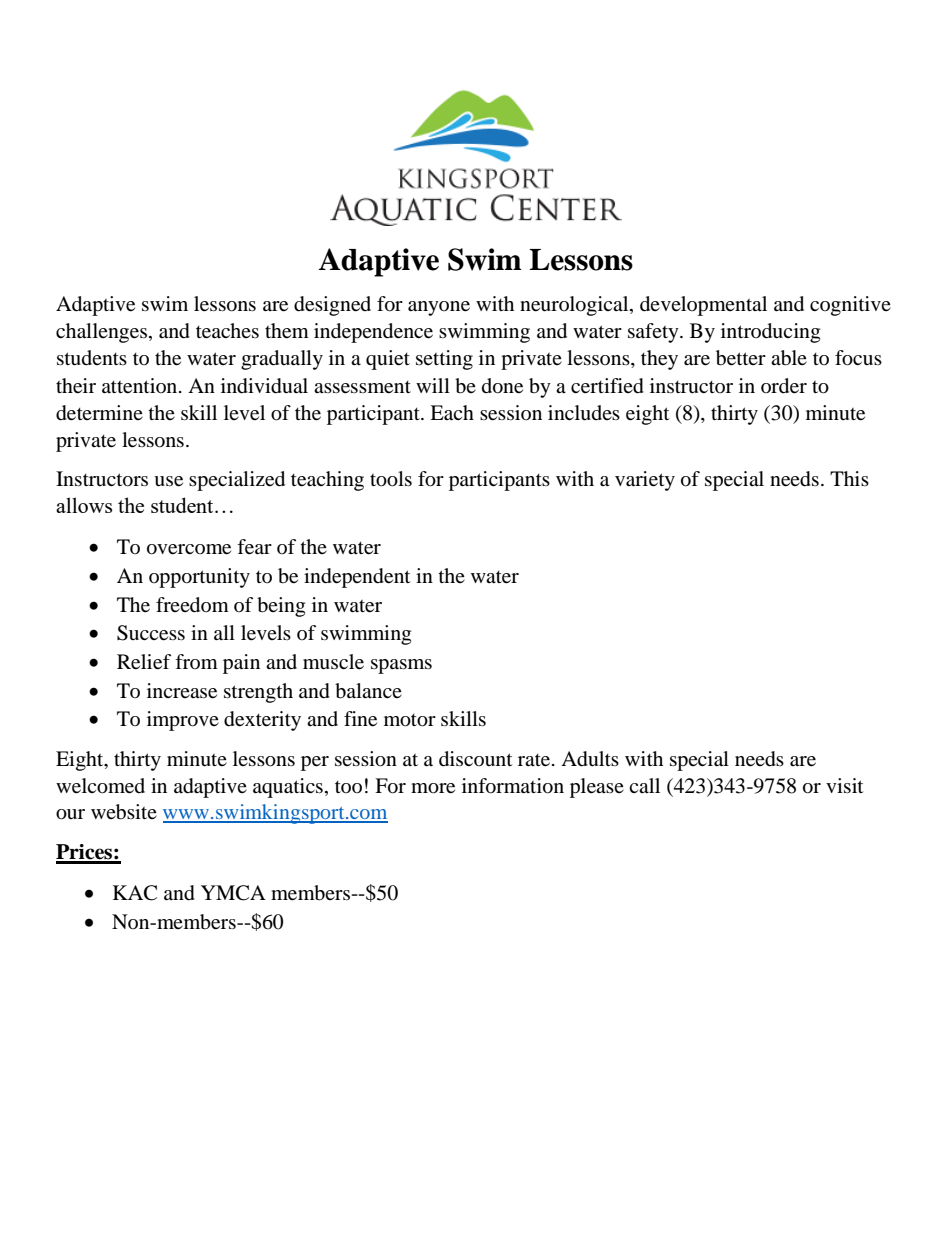 The height and width of the screenshot is (1233, 952). Describe the element at coordinates (101, 333) in the screenshot. I see `challenges` at that location.
